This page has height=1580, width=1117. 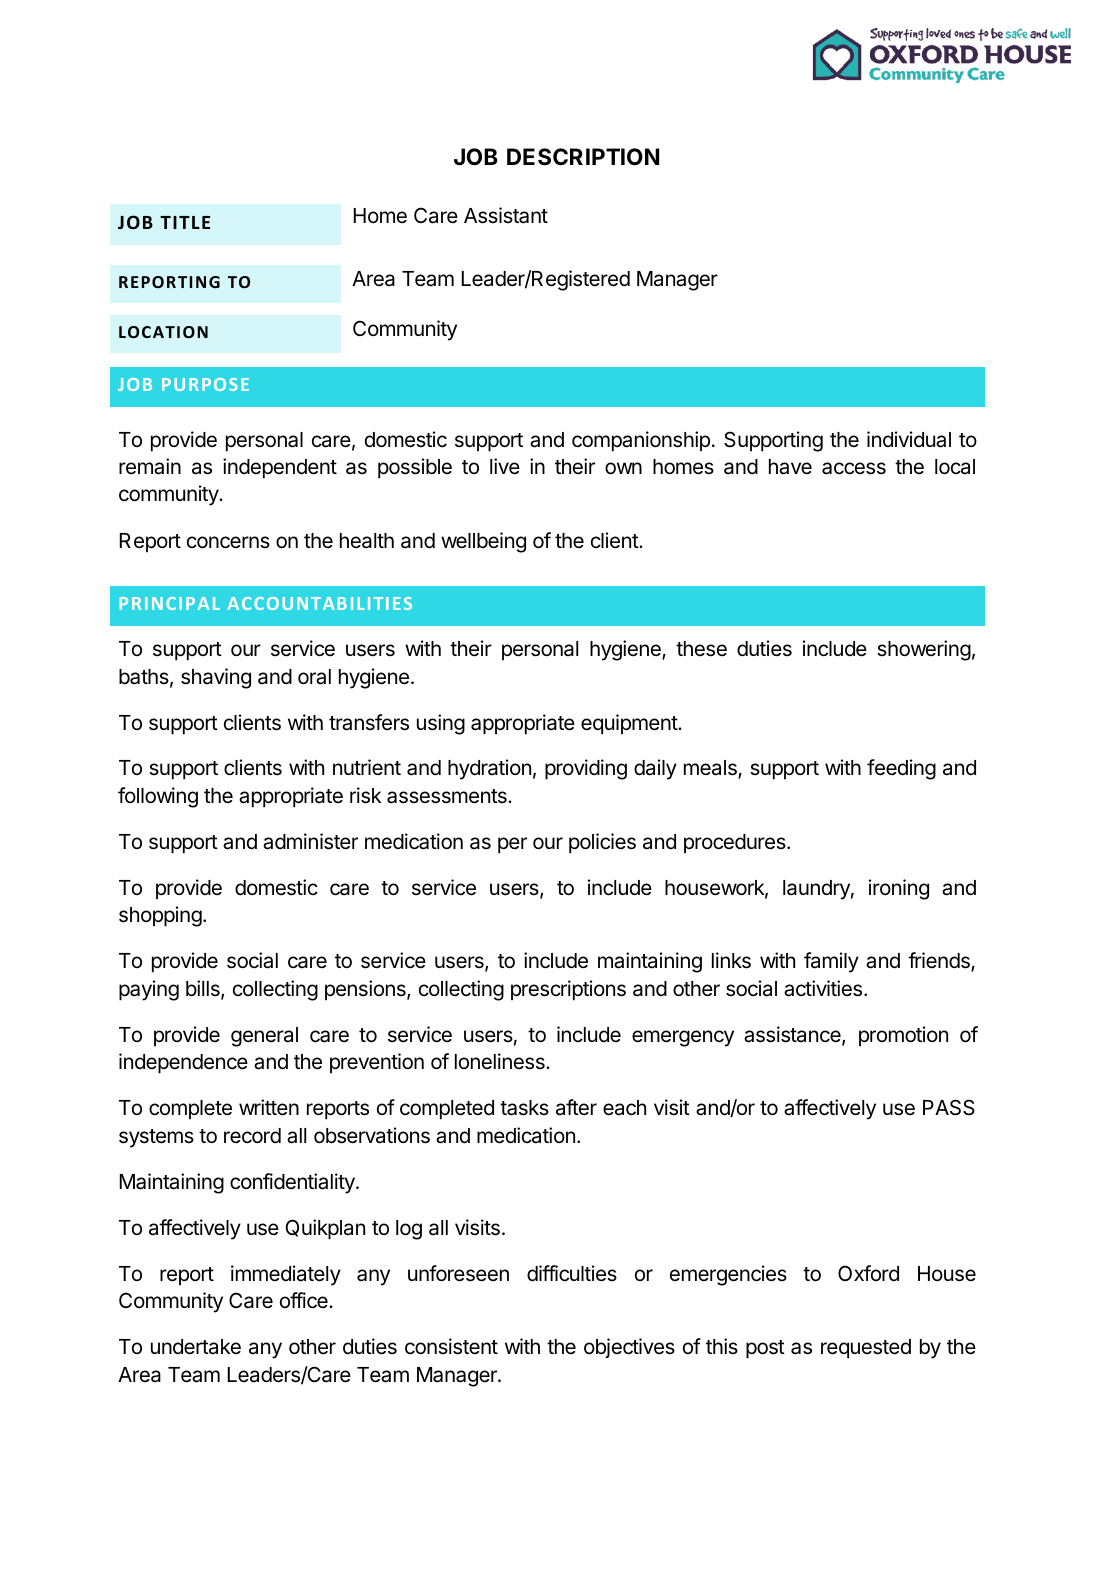 I want to click on requested, so click(x=866, y=1349).
